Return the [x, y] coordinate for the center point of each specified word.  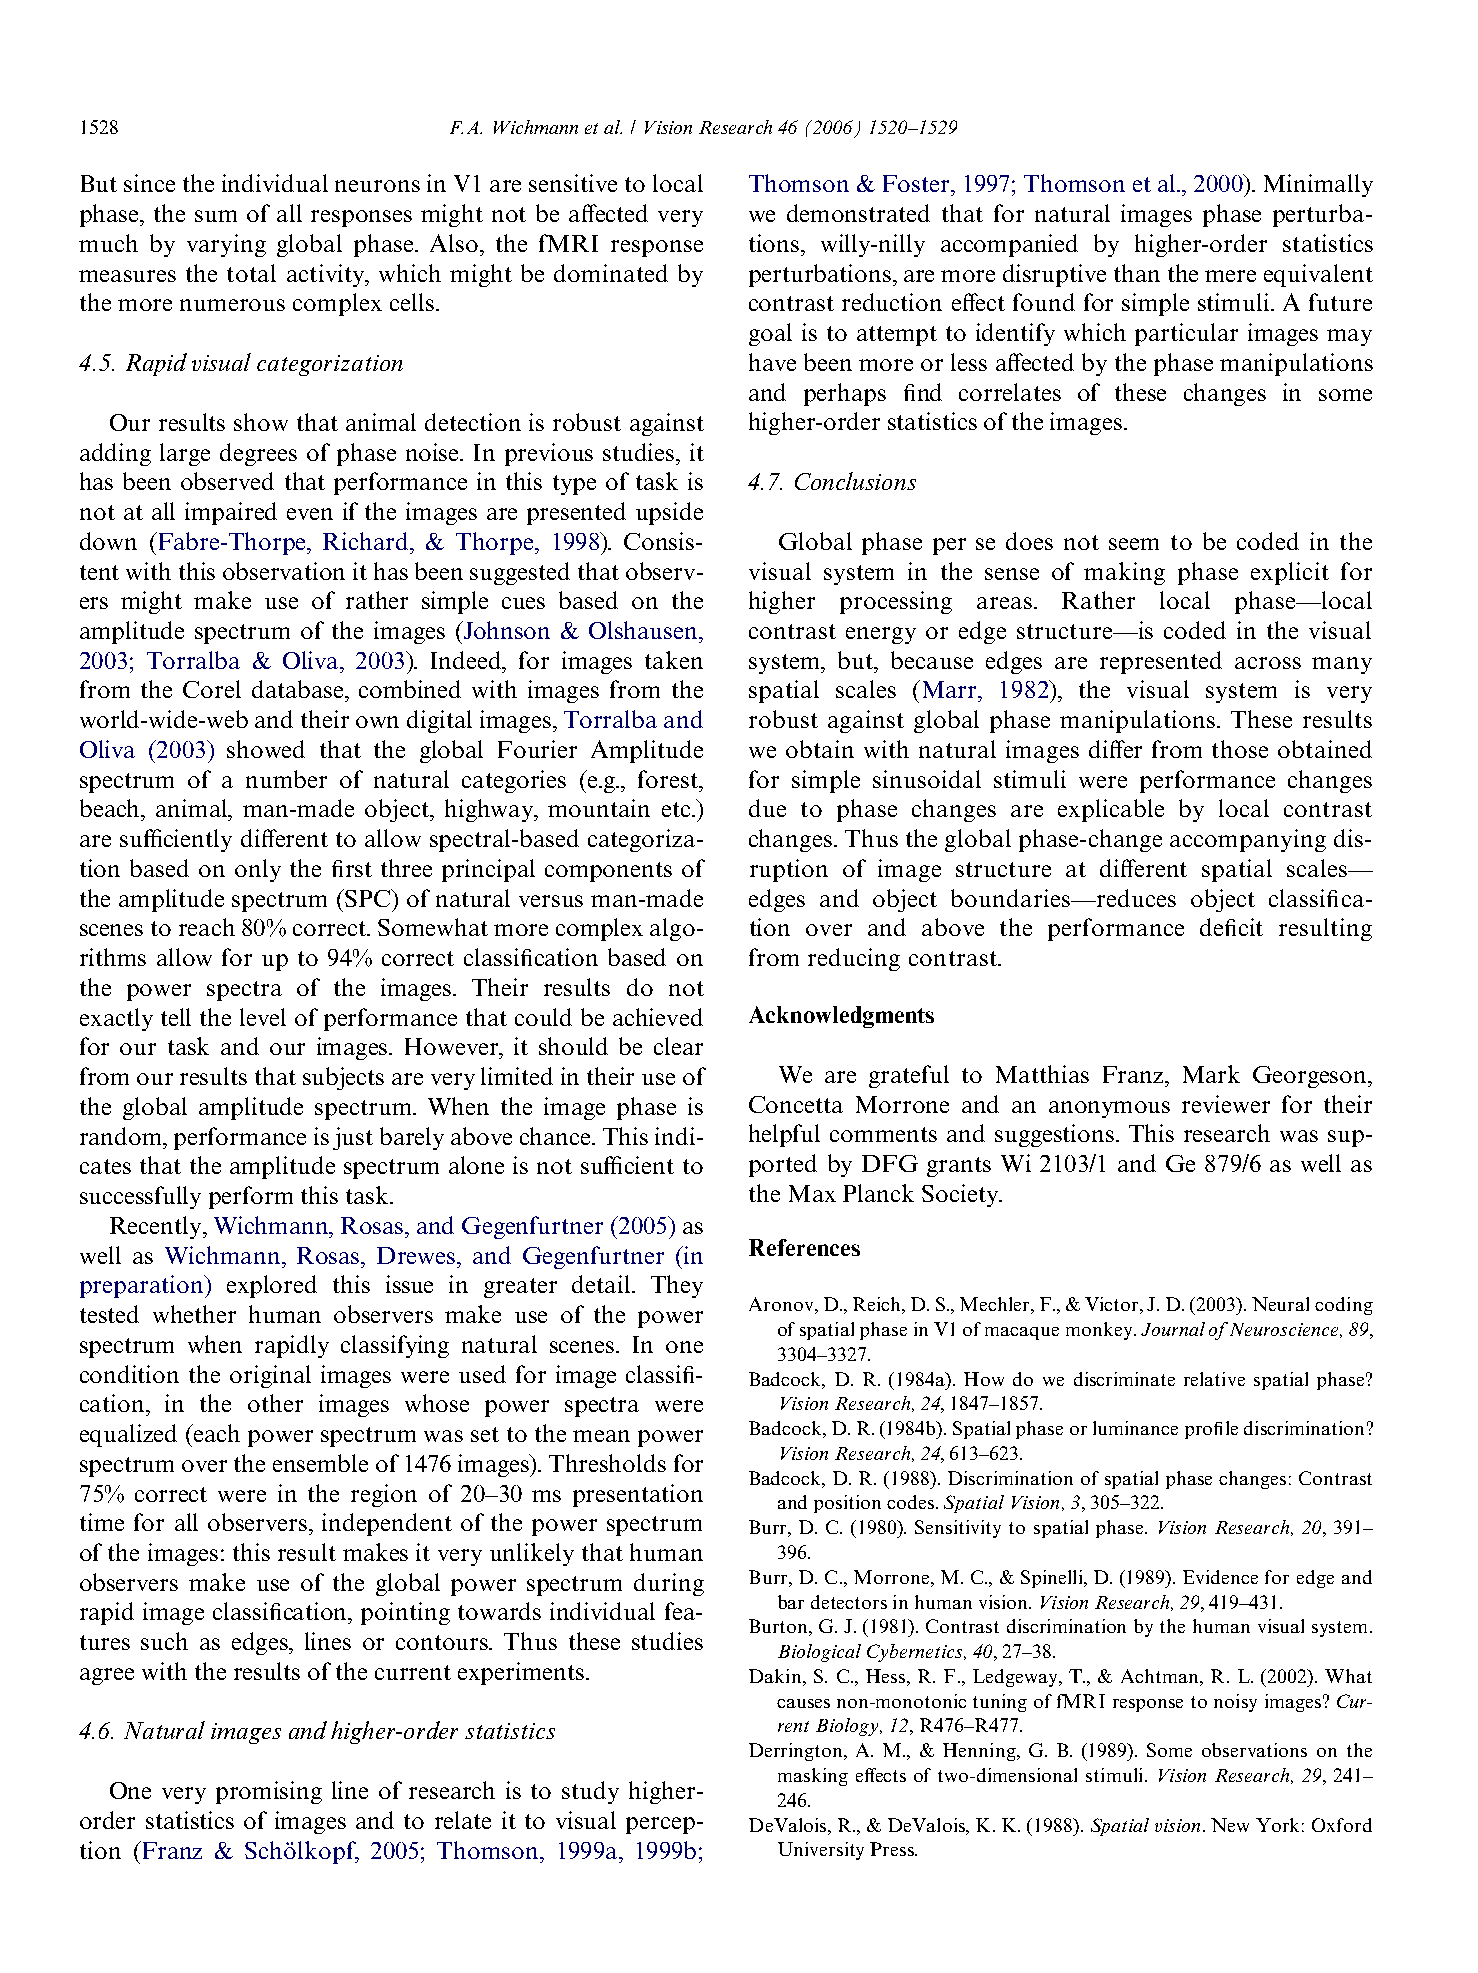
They [677, 1286]
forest [669, 779]
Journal [1173, 1329]
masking [813, 1777]
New [1230, 1825]
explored [272, 1286]
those [1240, 749]
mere [1230, 276]
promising [269, 1792]
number [286, 779]
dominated [611, 273]
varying [226, 245]
